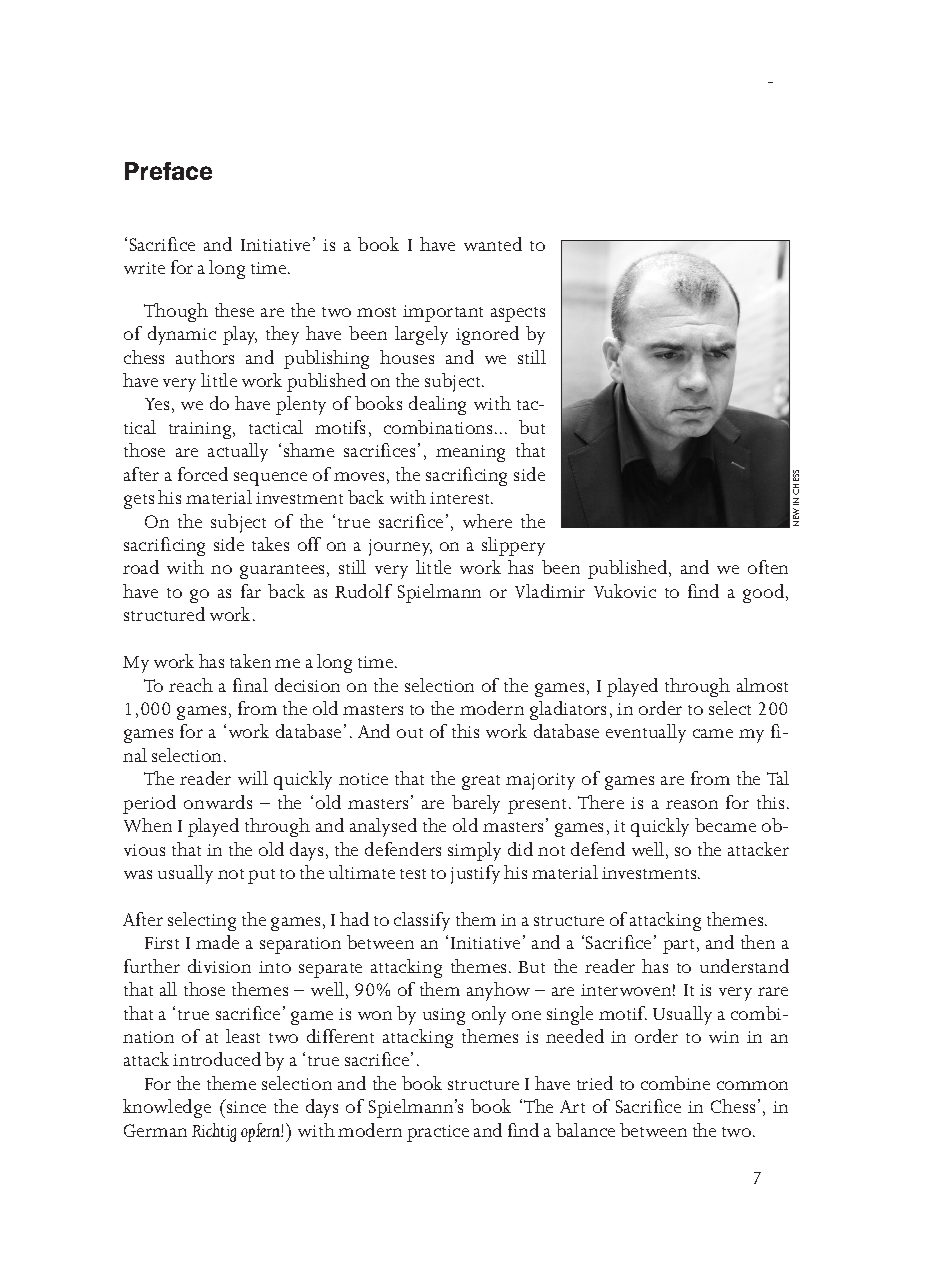 This screenshot has height=1288, width=940. Describe the element at coordinates (229, 802) in the screenshot. I see `wards` at that location.
